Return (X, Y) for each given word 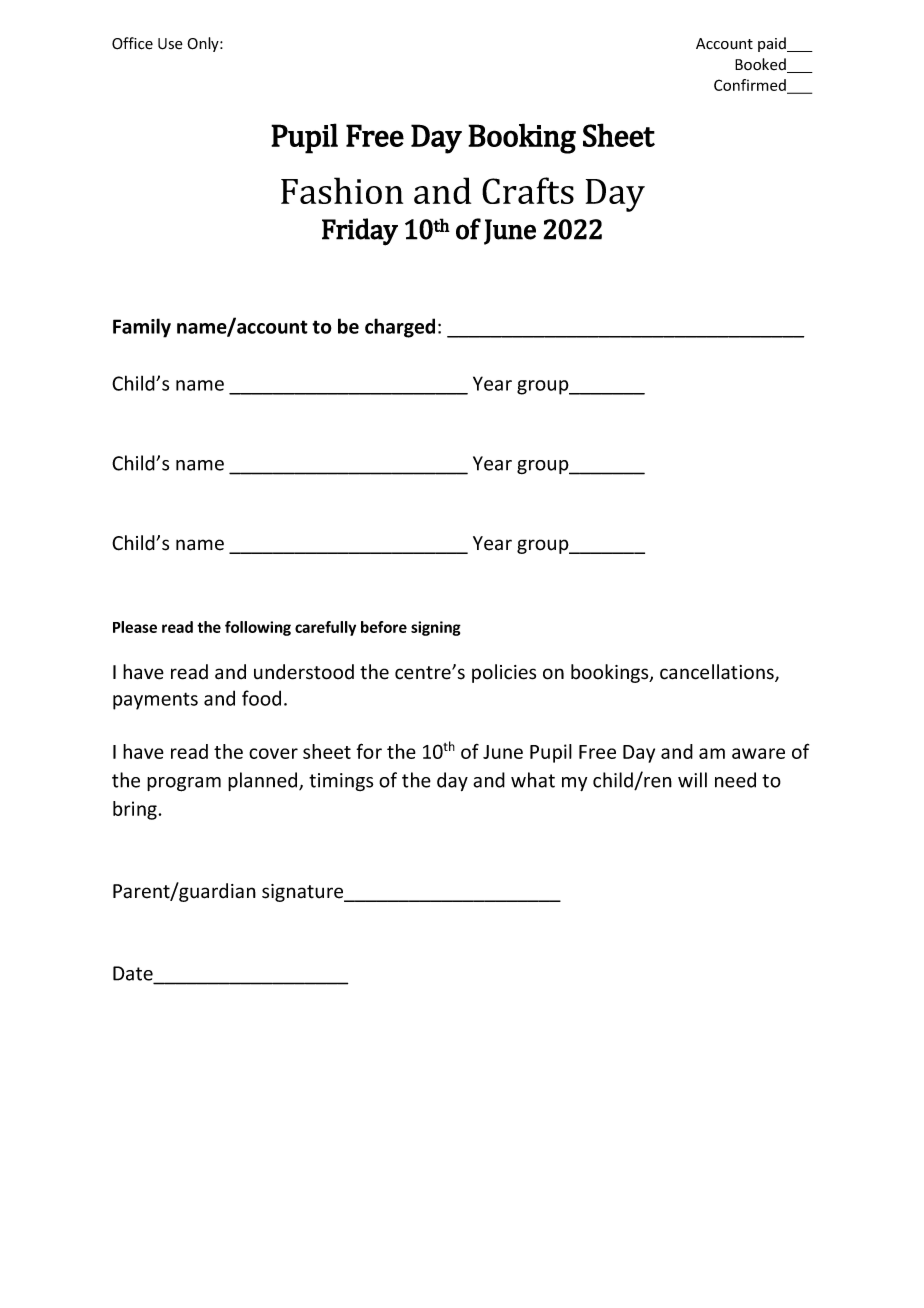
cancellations (718, 673)
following (258, 628)
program (184, 784)
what (533, 780)
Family (142, 328)
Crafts (528, 190)
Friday (360, 232)
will (692, 780)
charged (400, 328)
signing (436, 628)
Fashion (342, 190)
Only (204, 44)
